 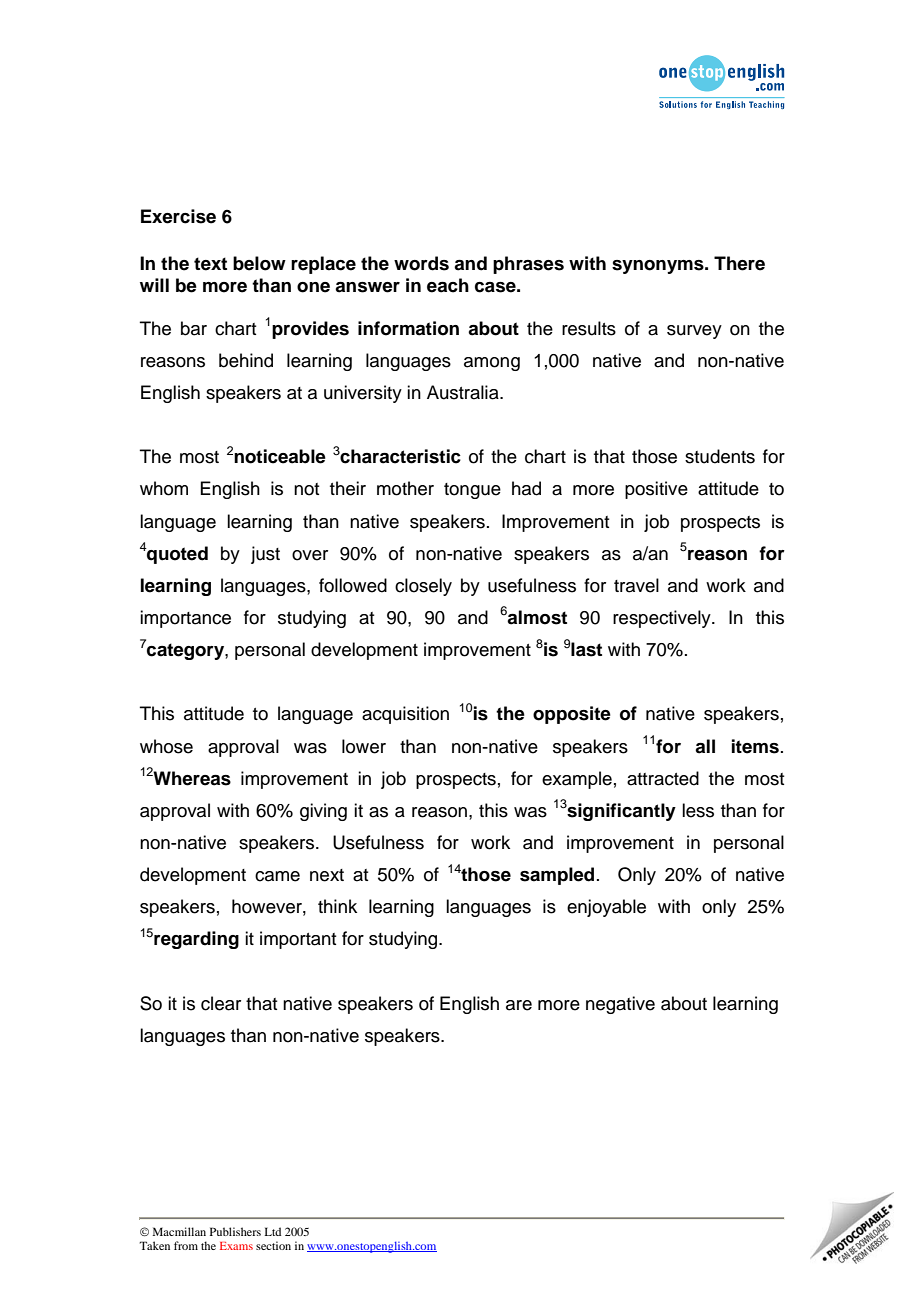 I want to click on words, so click(x=421, y=263).
